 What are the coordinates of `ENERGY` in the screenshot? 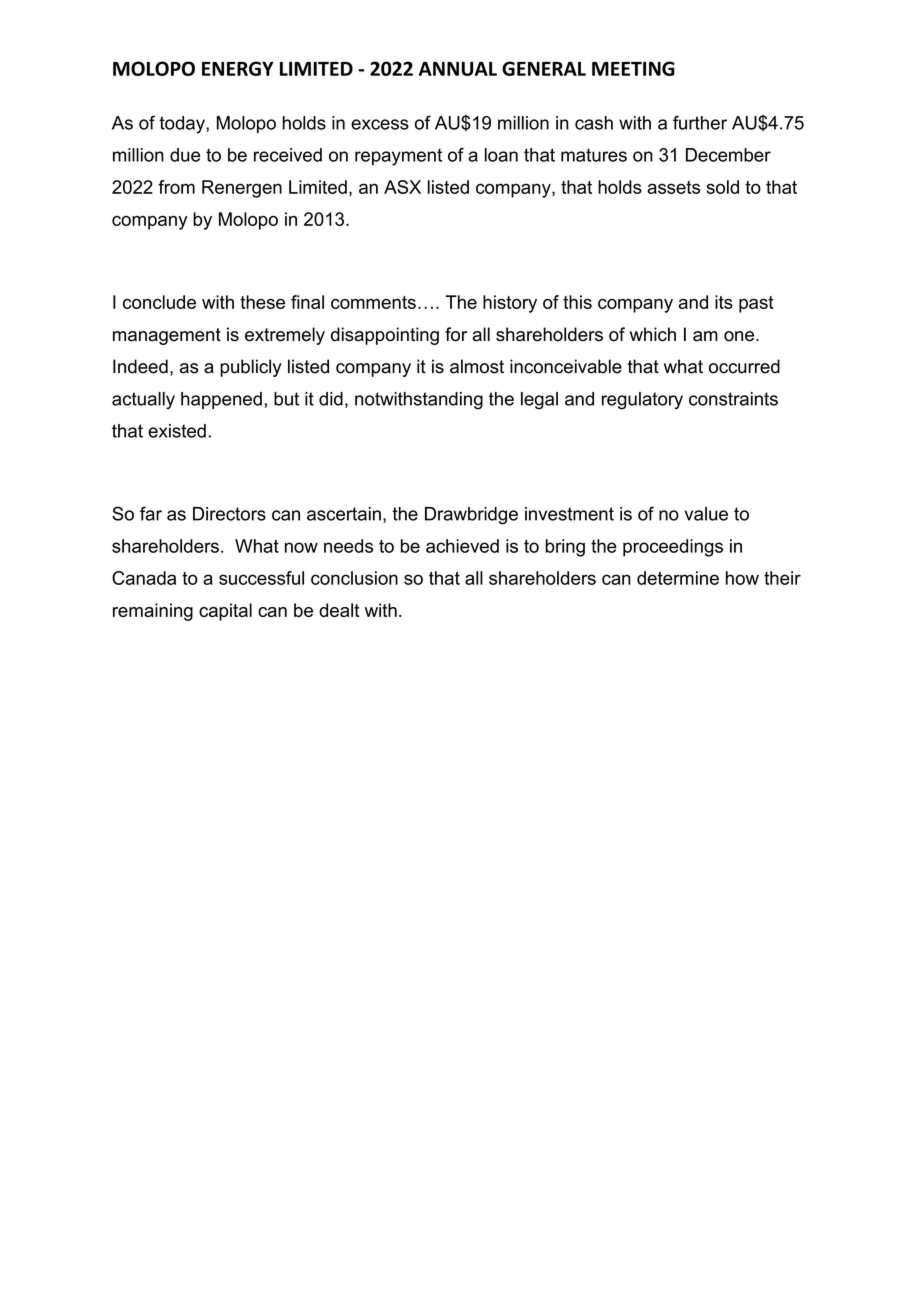 It's located at (238, 68).
